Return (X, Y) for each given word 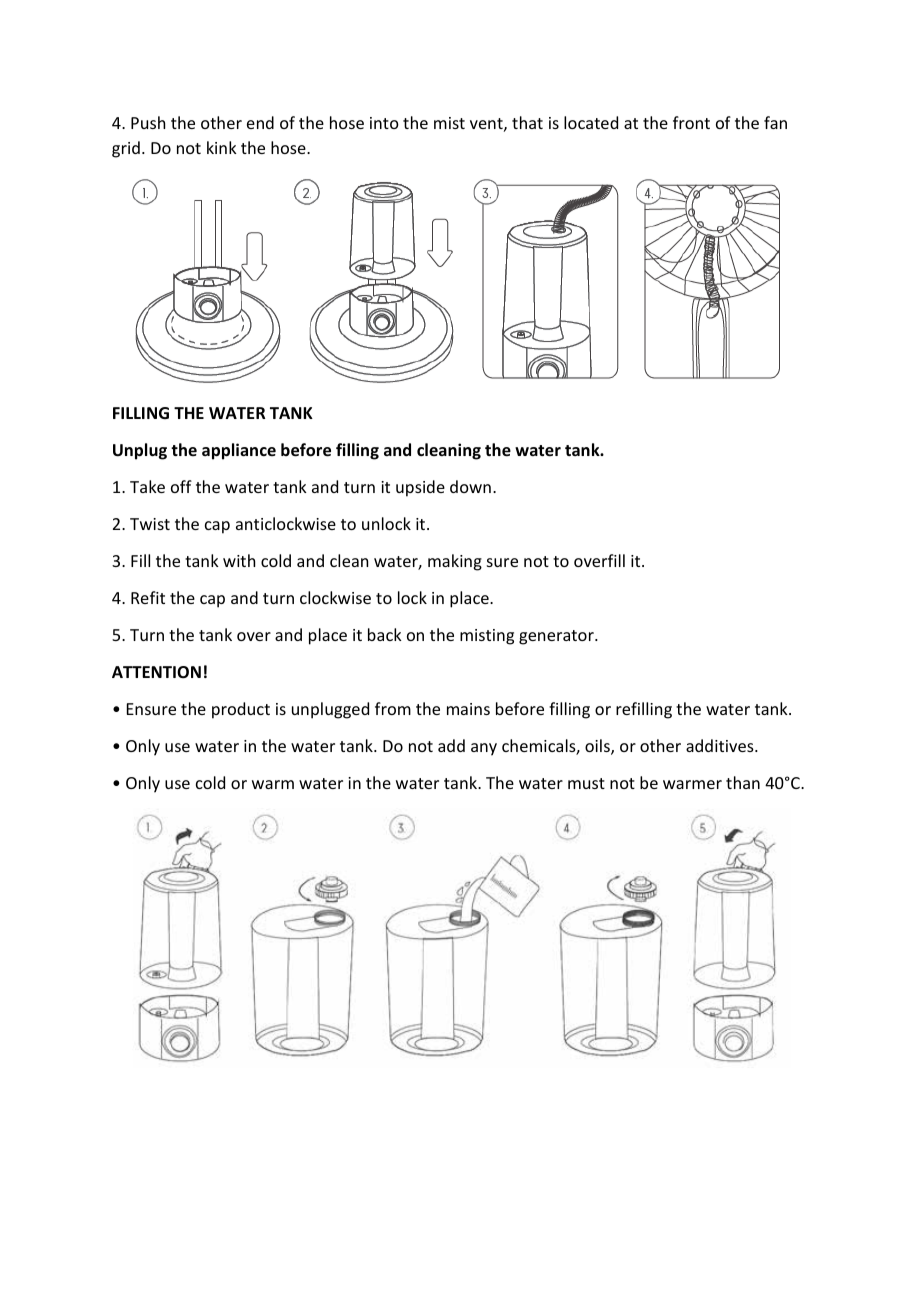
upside (420, 488)
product (241, 710)
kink (222, 147)
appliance (239, 451)
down (470, 486)
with (239, 560)
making (455, 562)
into (384, 123)
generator (557, 637)
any (484, 749)
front (691, 122)
